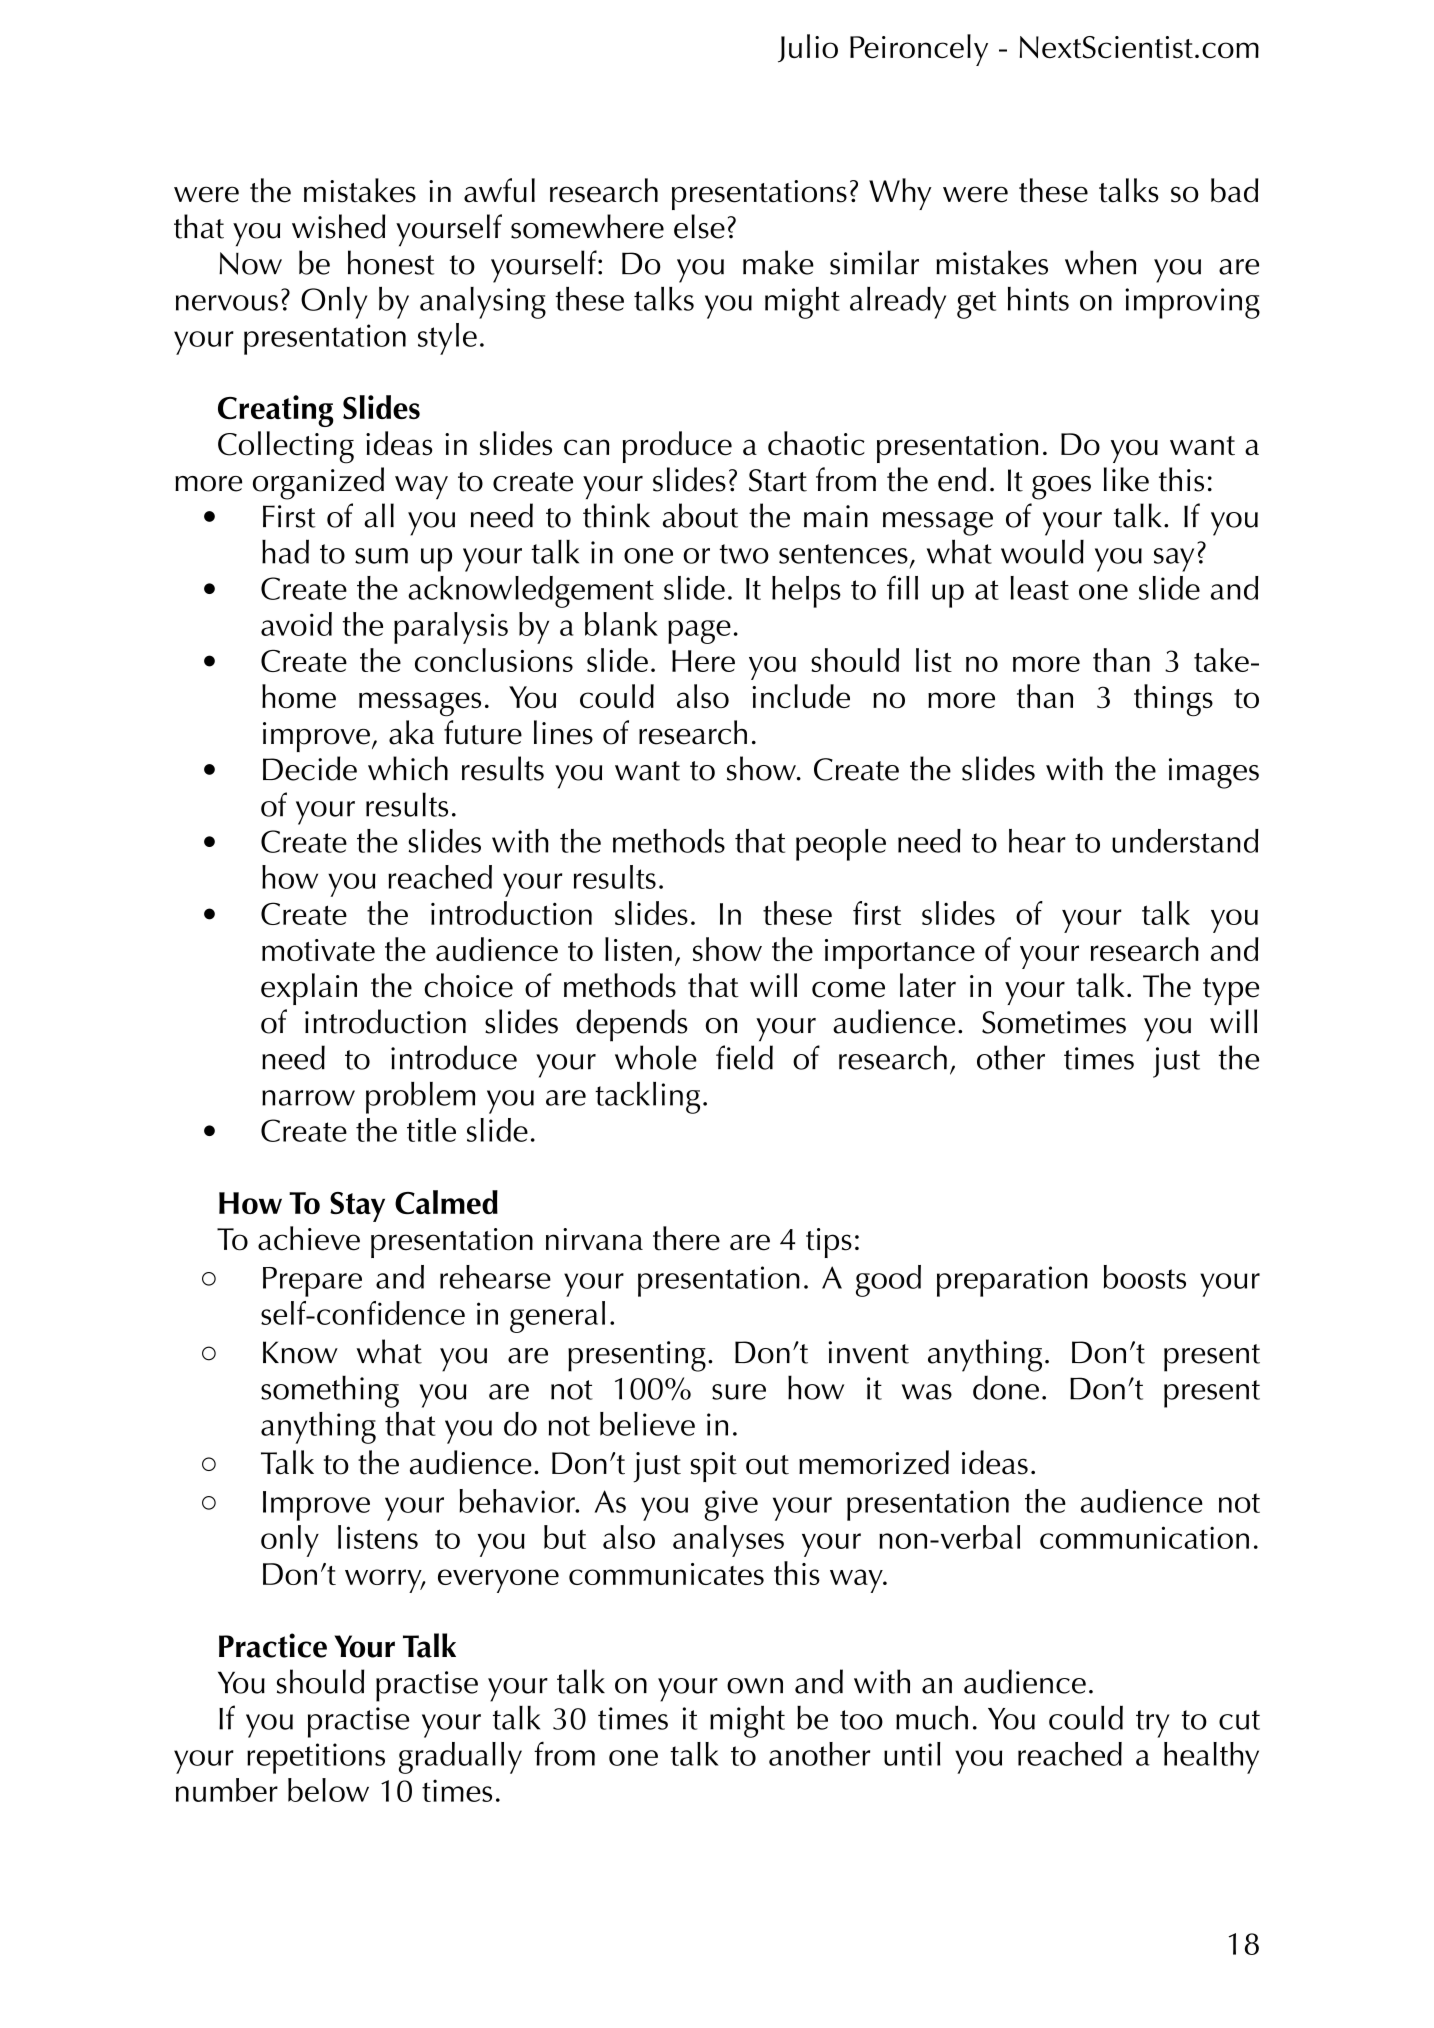 This screenshot has width=1434, height=2028. What do you see at coordinates (1145, 1277) in the screenshot?
I see `boosts` at bounding box center [1145, 1277].
